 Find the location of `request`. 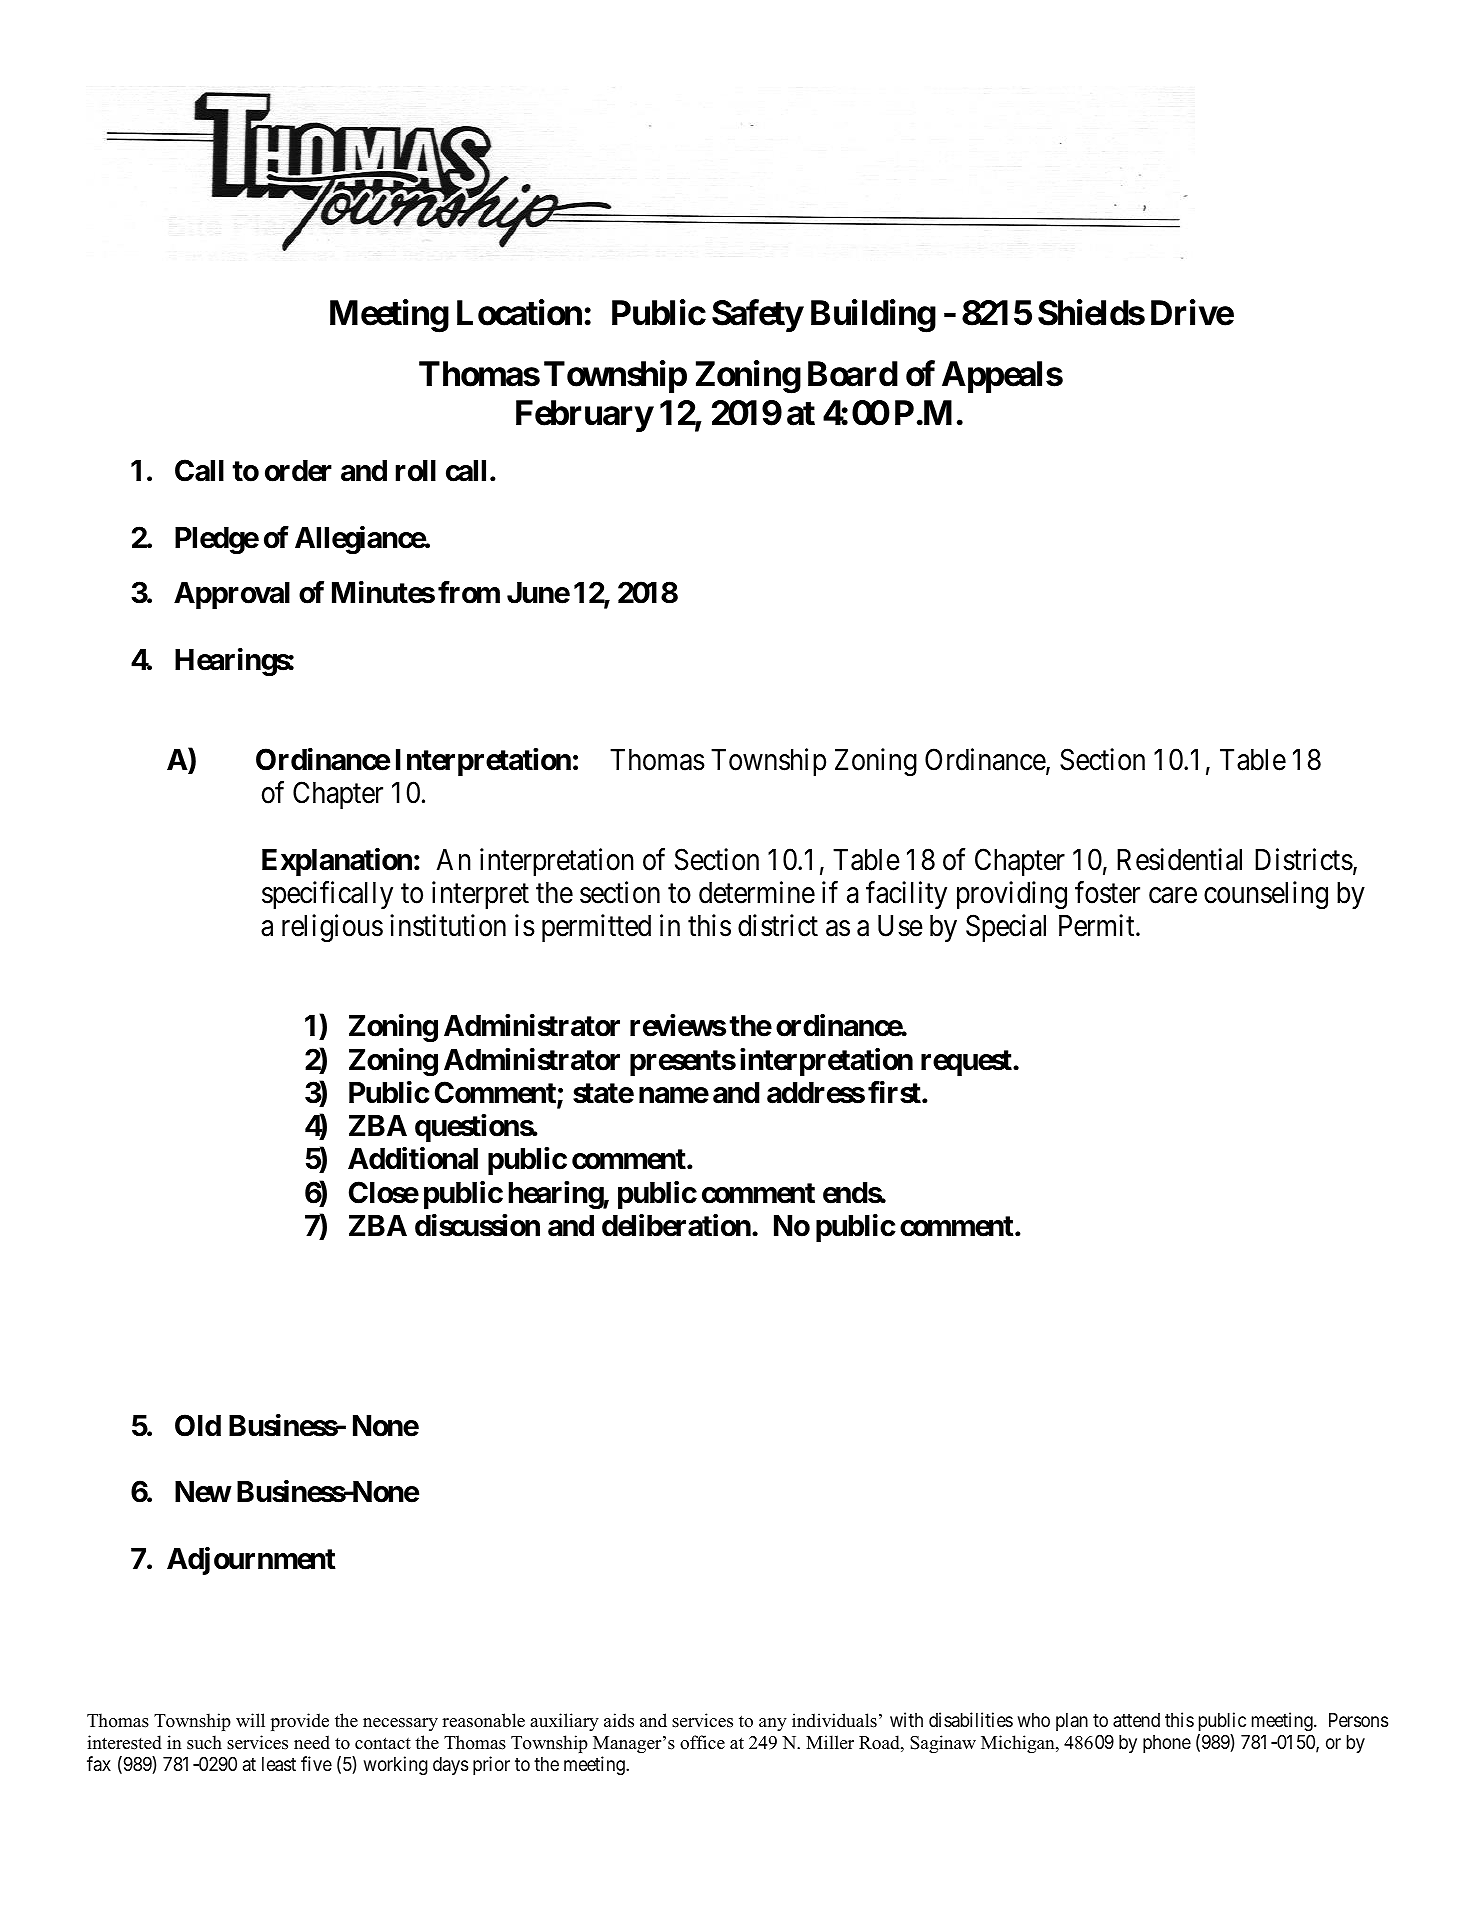

request is located at coordinates (967, 1063).
